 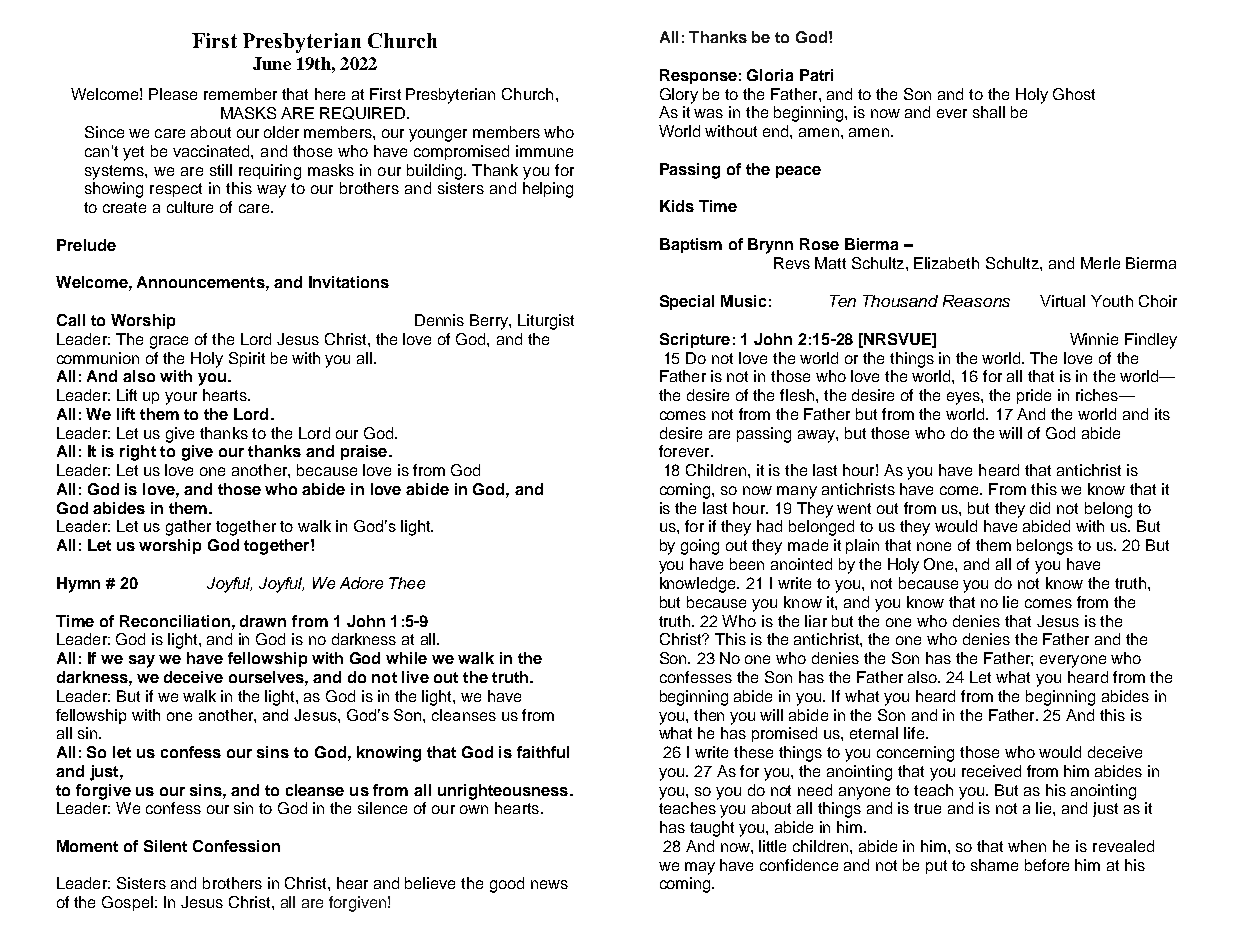 What do you see at coordinates (679, 96) in the document?
I see `Glory` at bounding box center [679, 96].
